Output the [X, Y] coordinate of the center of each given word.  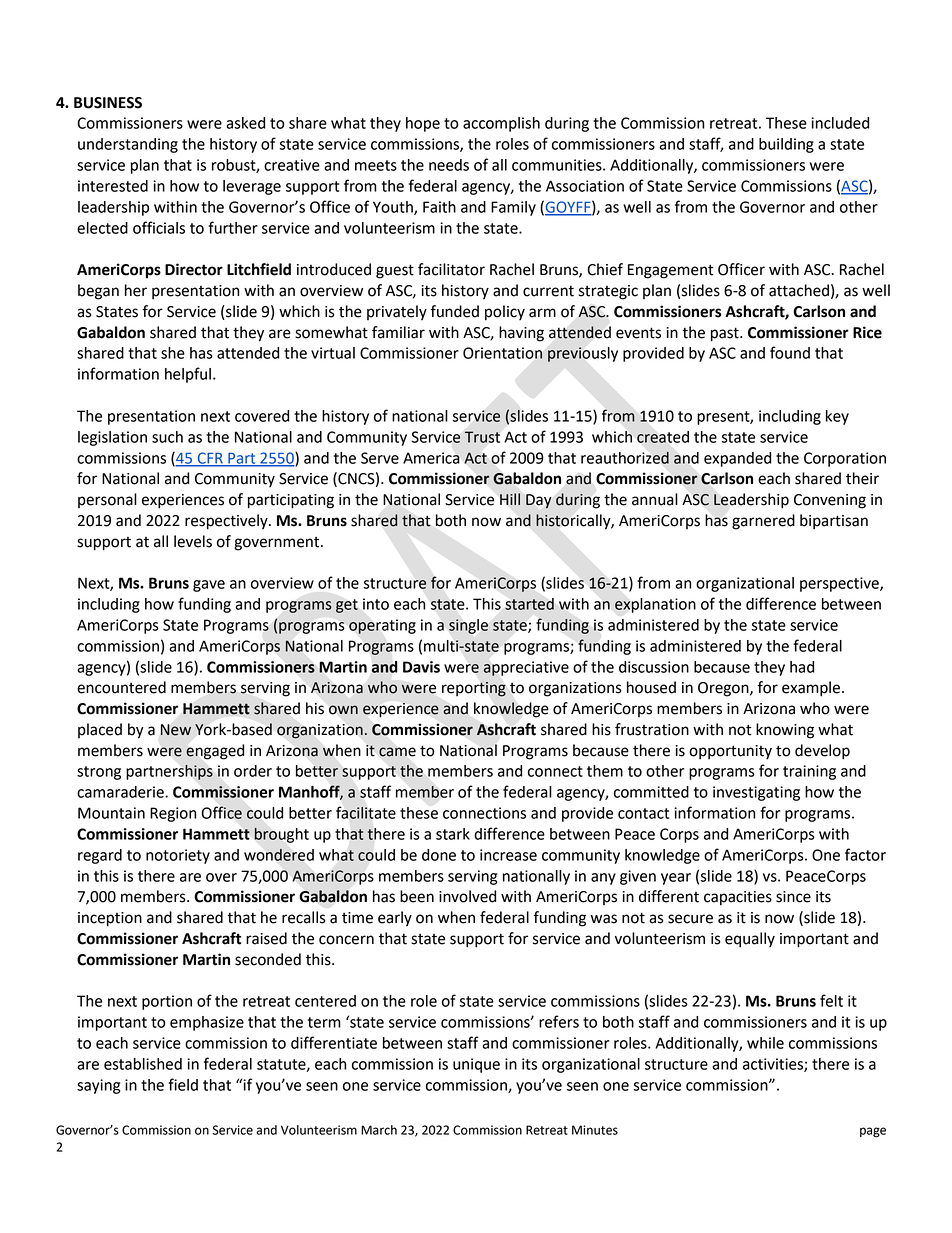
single [468, 626]
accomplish [501, 124]
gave [209, 586]
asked [245, 123]
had [802, 667]
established [143, 1064]
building [786, 145]
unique [476, 1065]
